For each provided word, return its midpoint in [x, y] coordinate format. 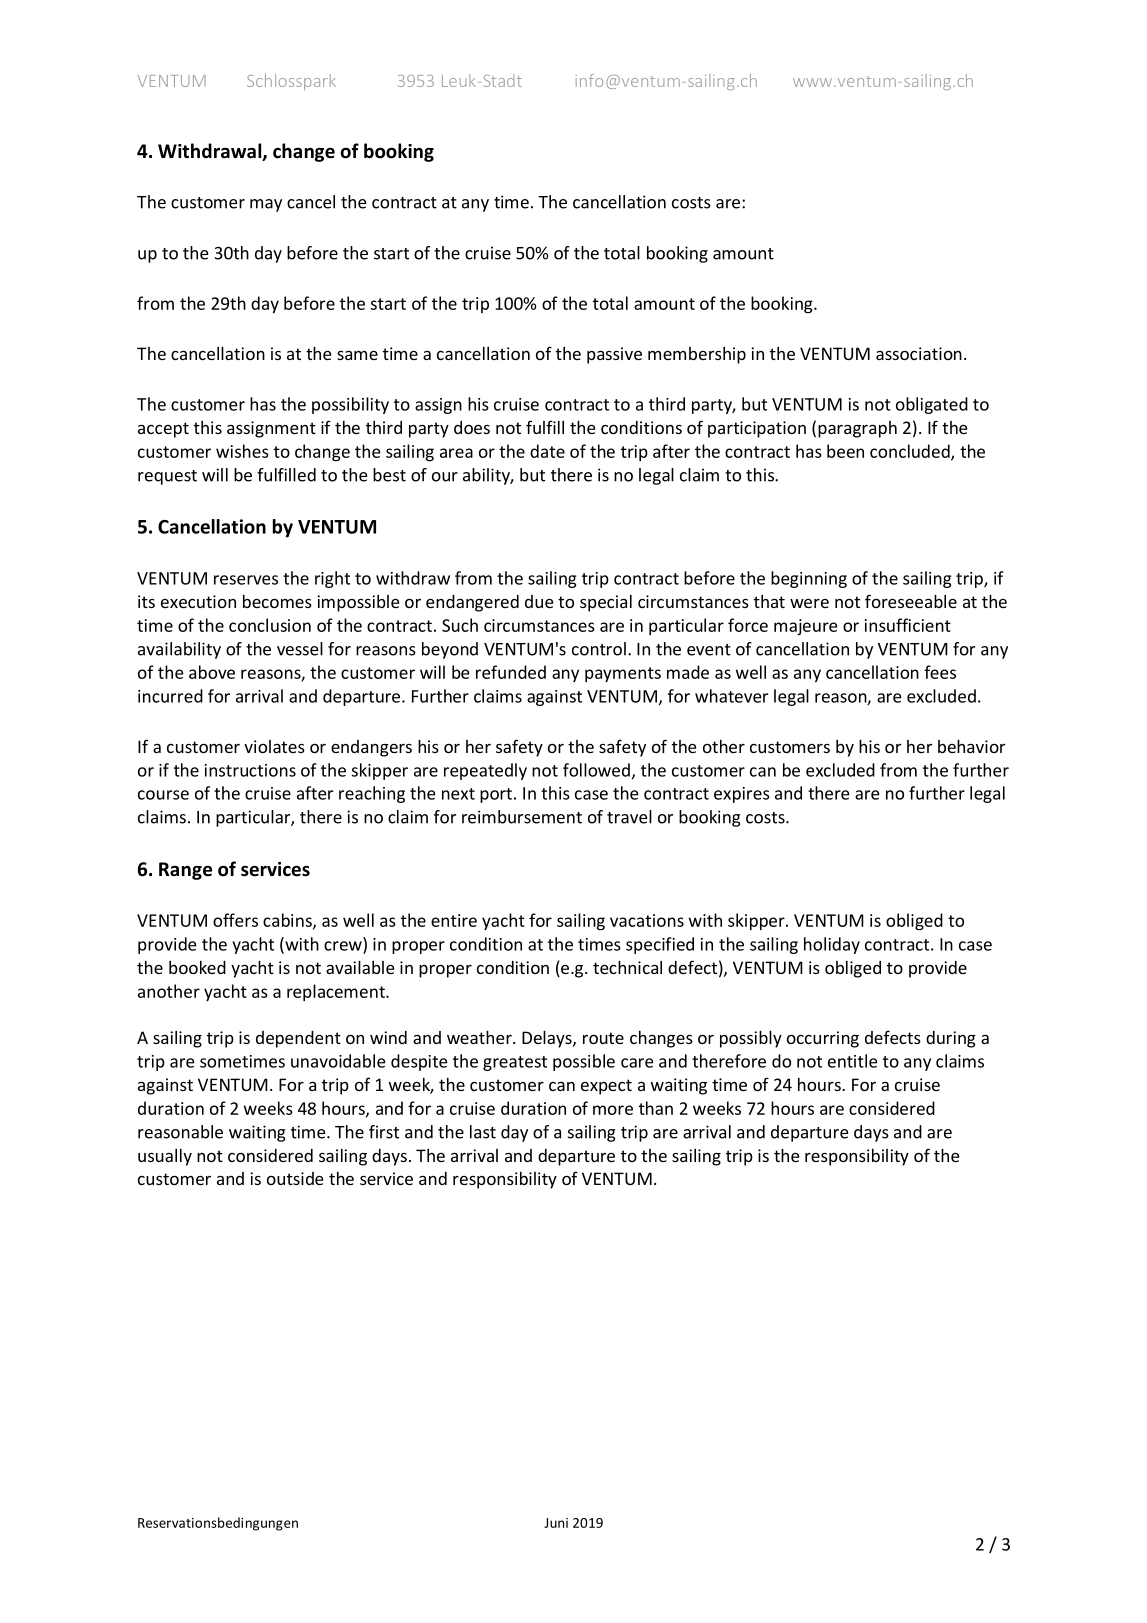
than [656, 1108]
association [919, 353]
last [483, 1132]
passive [614, 355]
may [266, 205]
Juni [556, 1523]
